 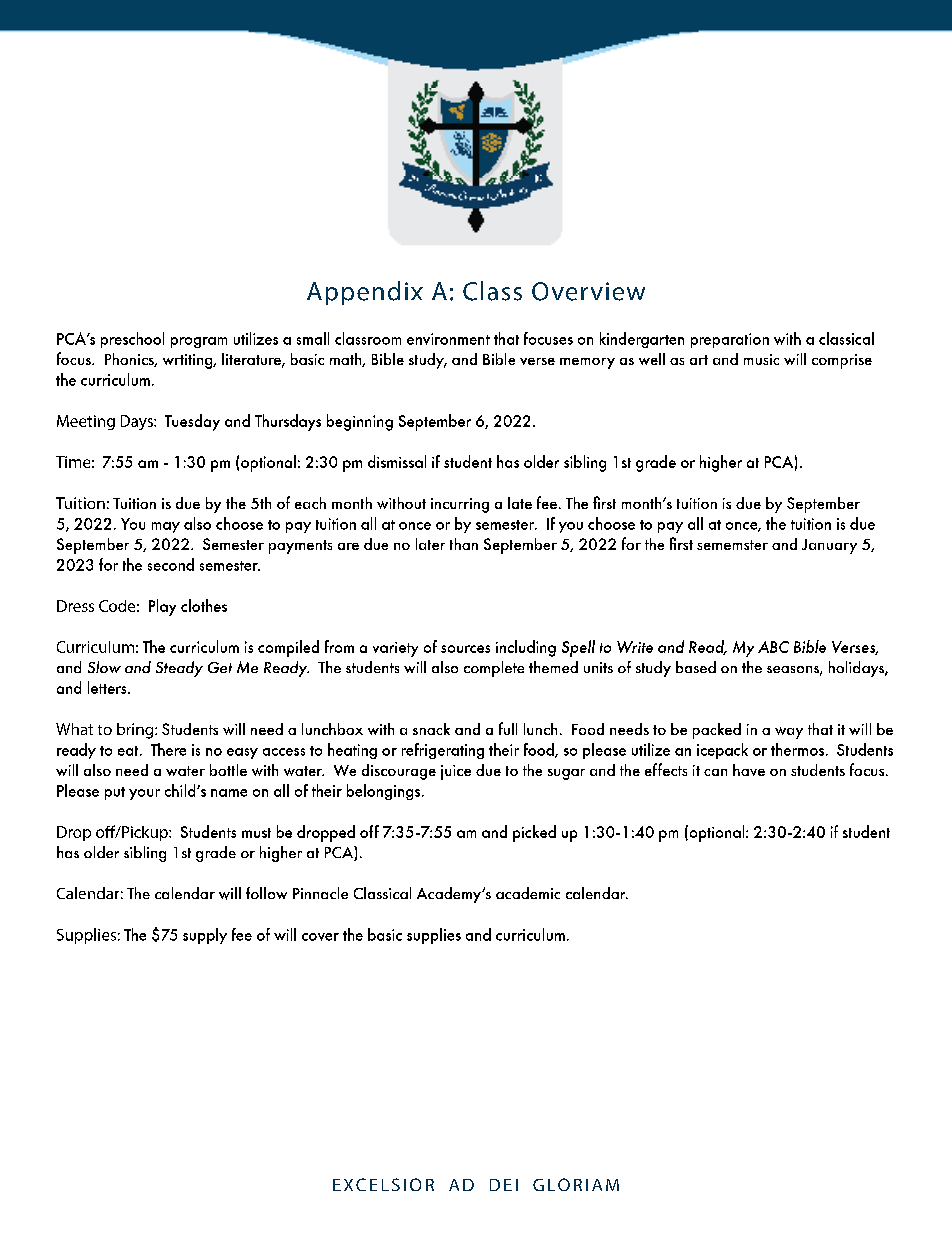 I want to click on January, so click(x=829, y=546).
